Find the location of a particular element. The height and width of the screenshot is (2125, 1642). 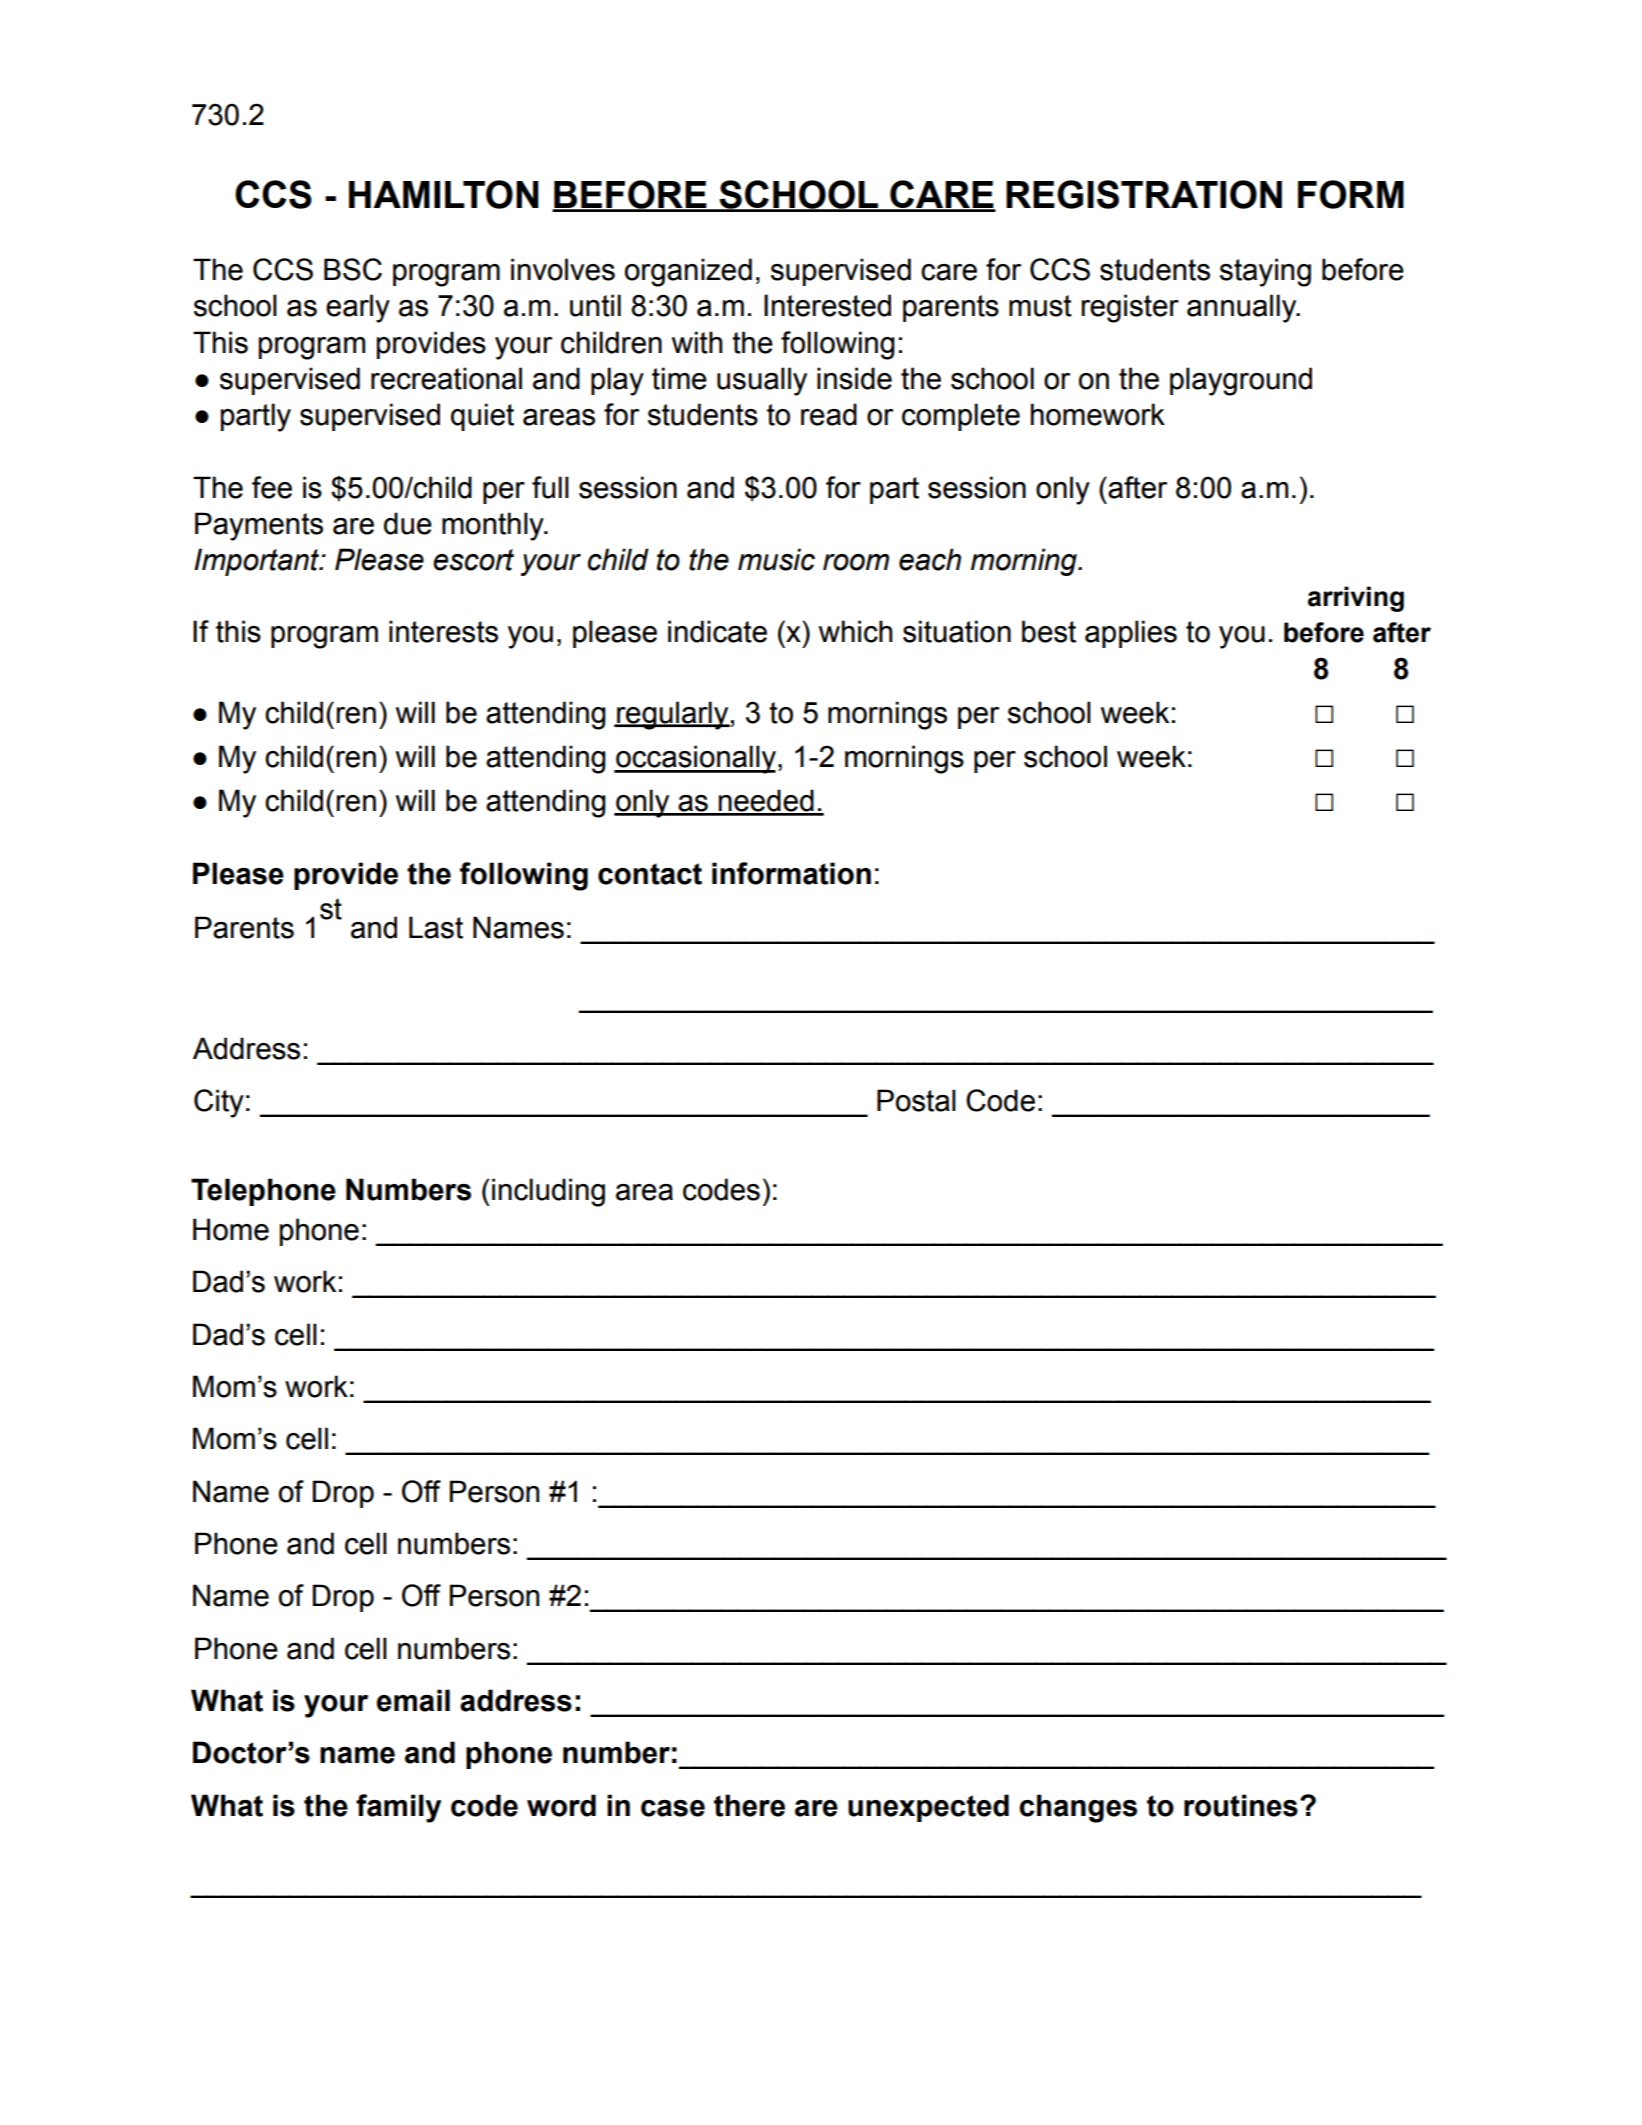

staying is located at coordinates (1265, 272).
